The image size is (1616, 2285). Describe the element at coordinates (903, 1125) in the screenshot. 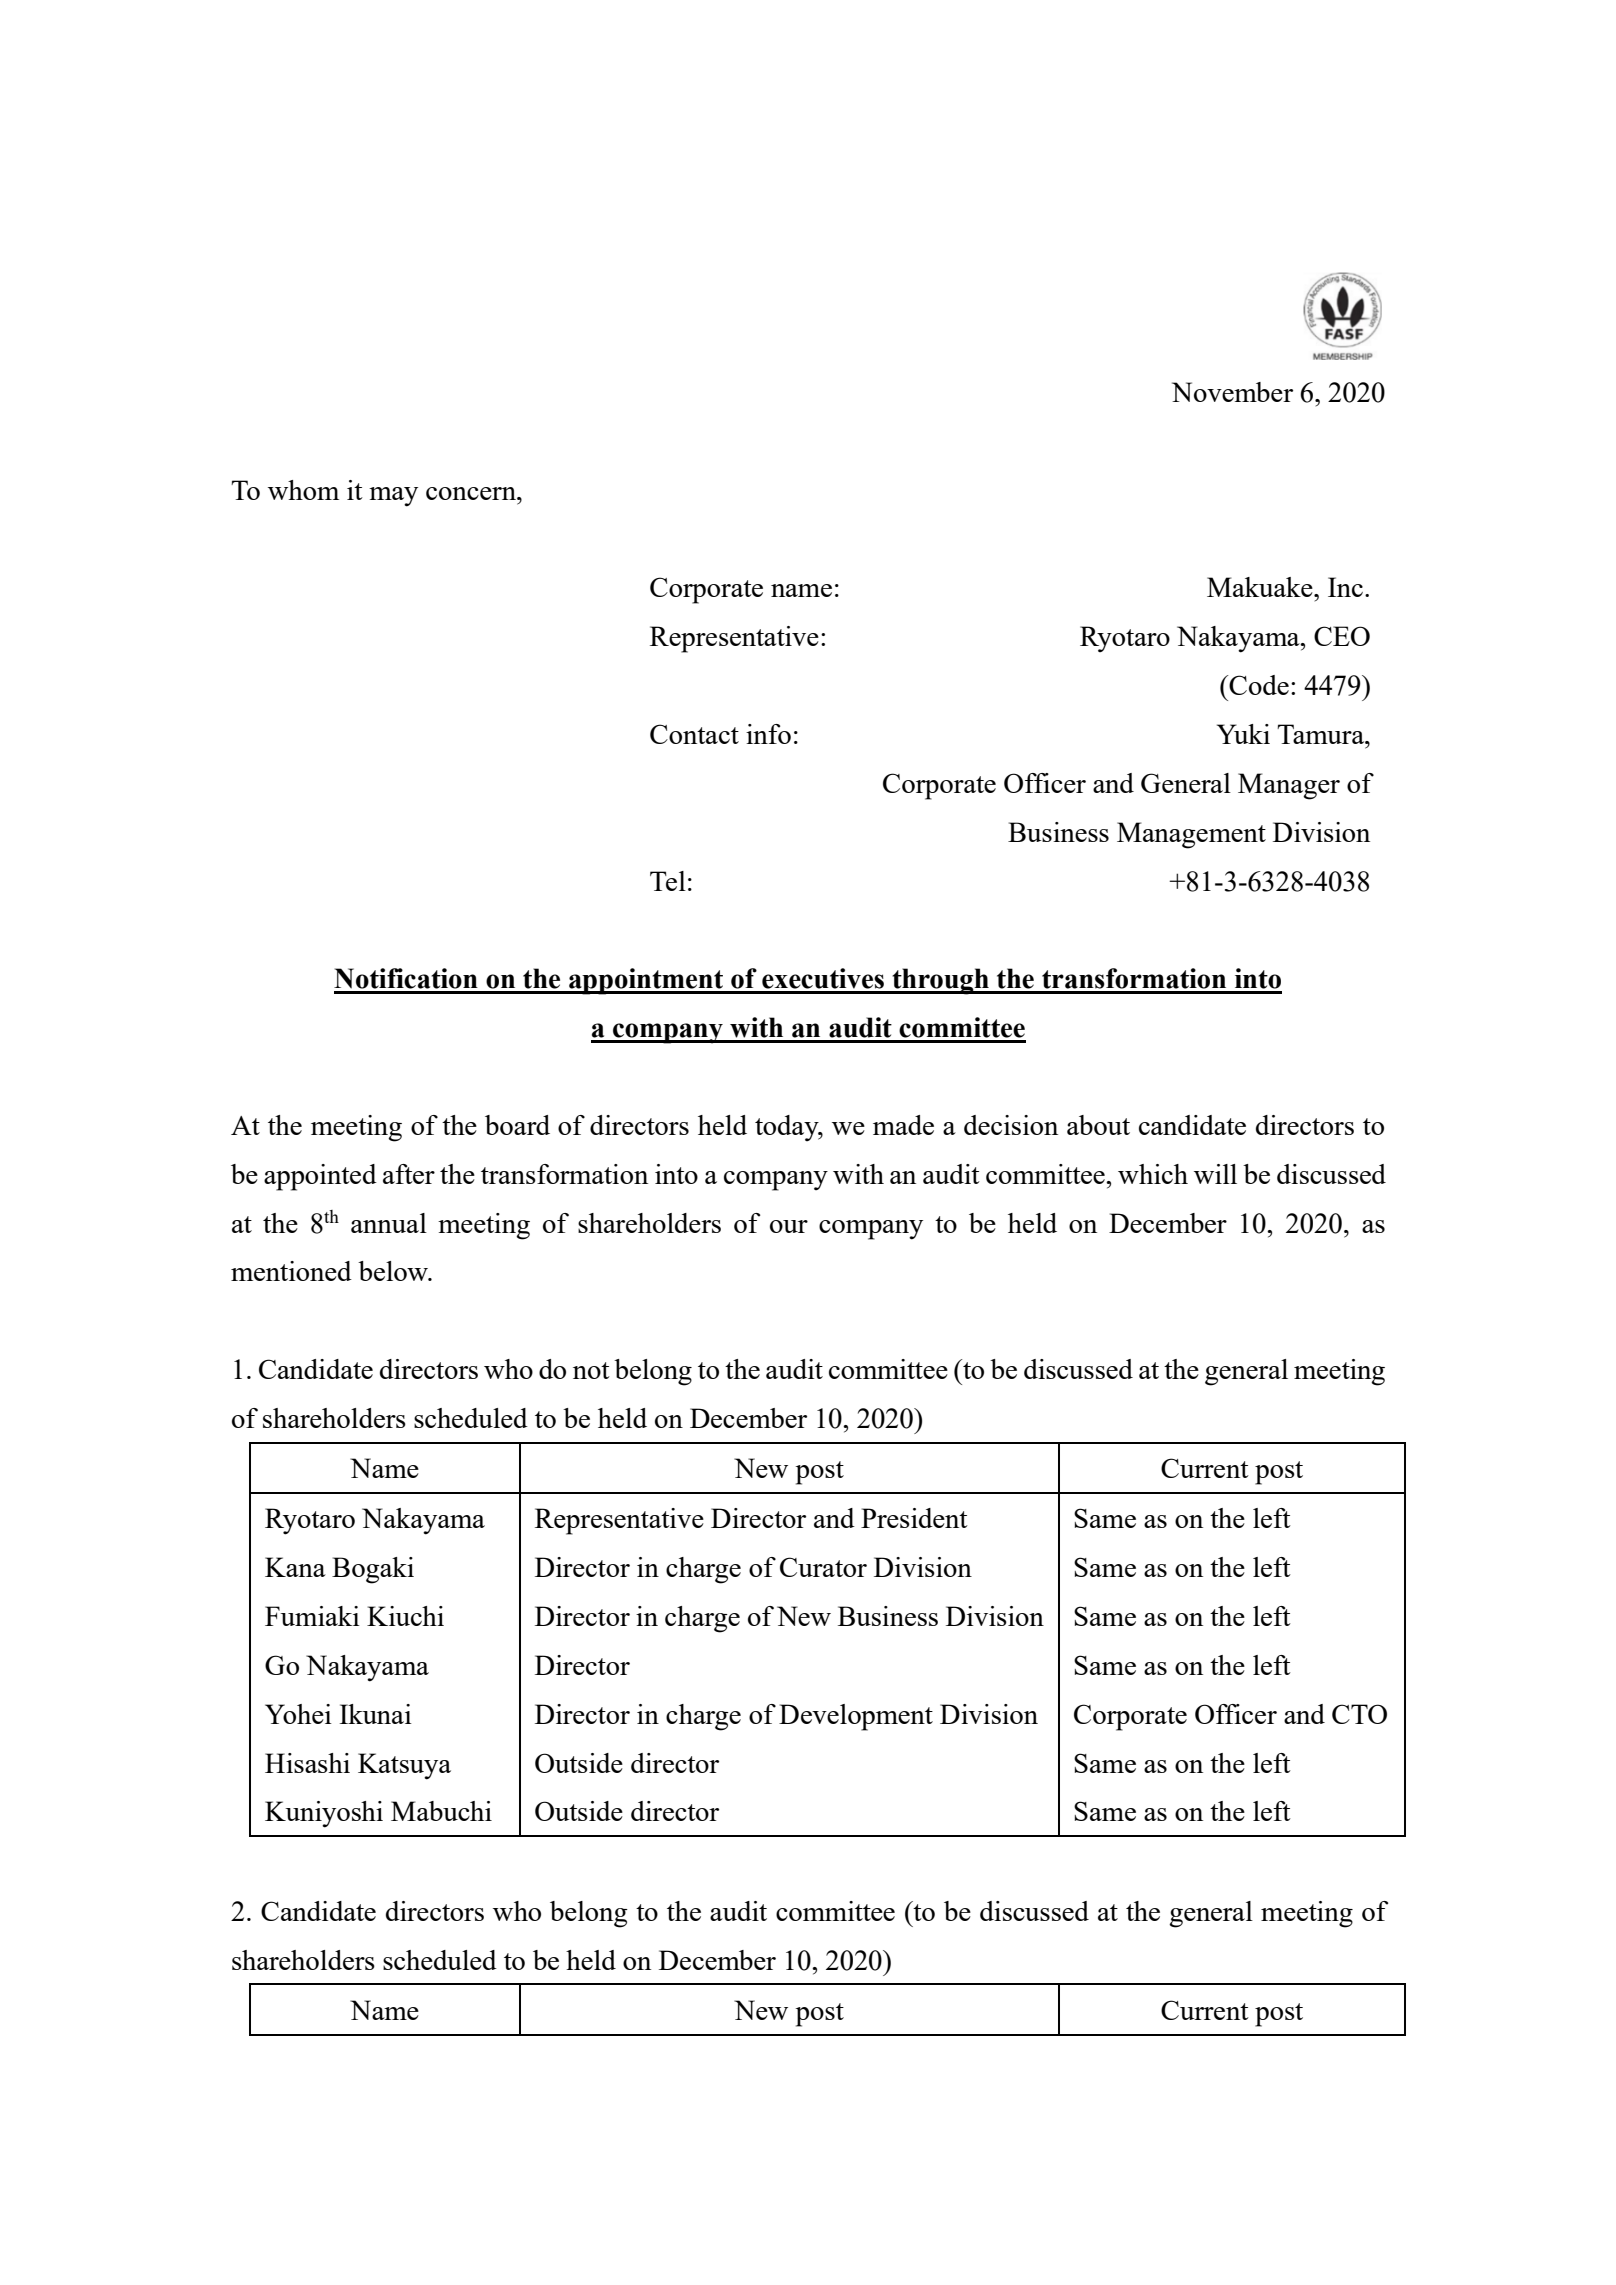

I see `made` at that location.
